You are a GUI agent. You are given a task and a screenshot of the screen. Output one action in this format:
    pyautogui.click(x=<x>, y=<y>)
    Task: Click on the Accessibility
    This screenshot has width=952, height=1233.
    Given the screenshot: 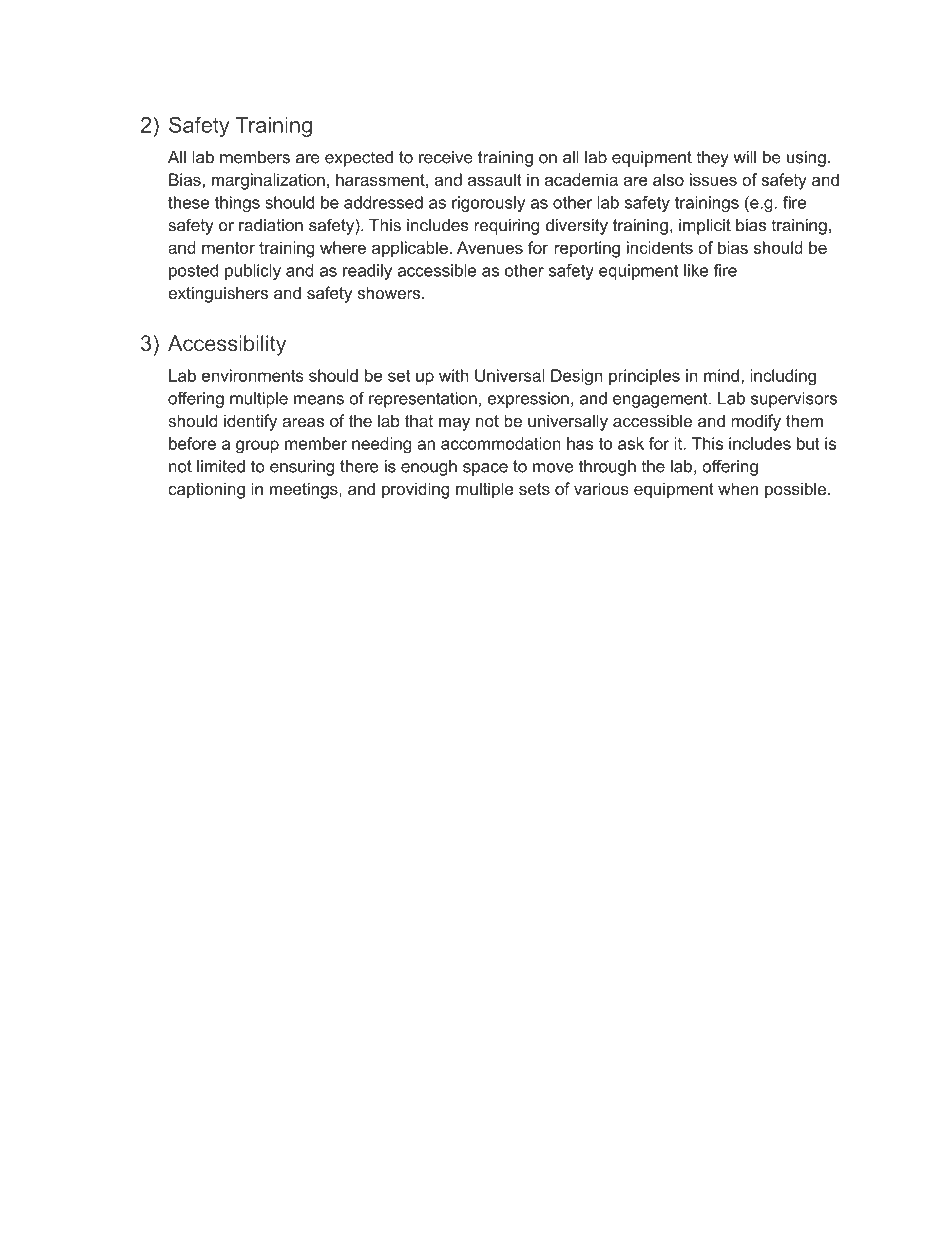 What is the action you would take?
    pyautogui.click(x=227, y=345)
